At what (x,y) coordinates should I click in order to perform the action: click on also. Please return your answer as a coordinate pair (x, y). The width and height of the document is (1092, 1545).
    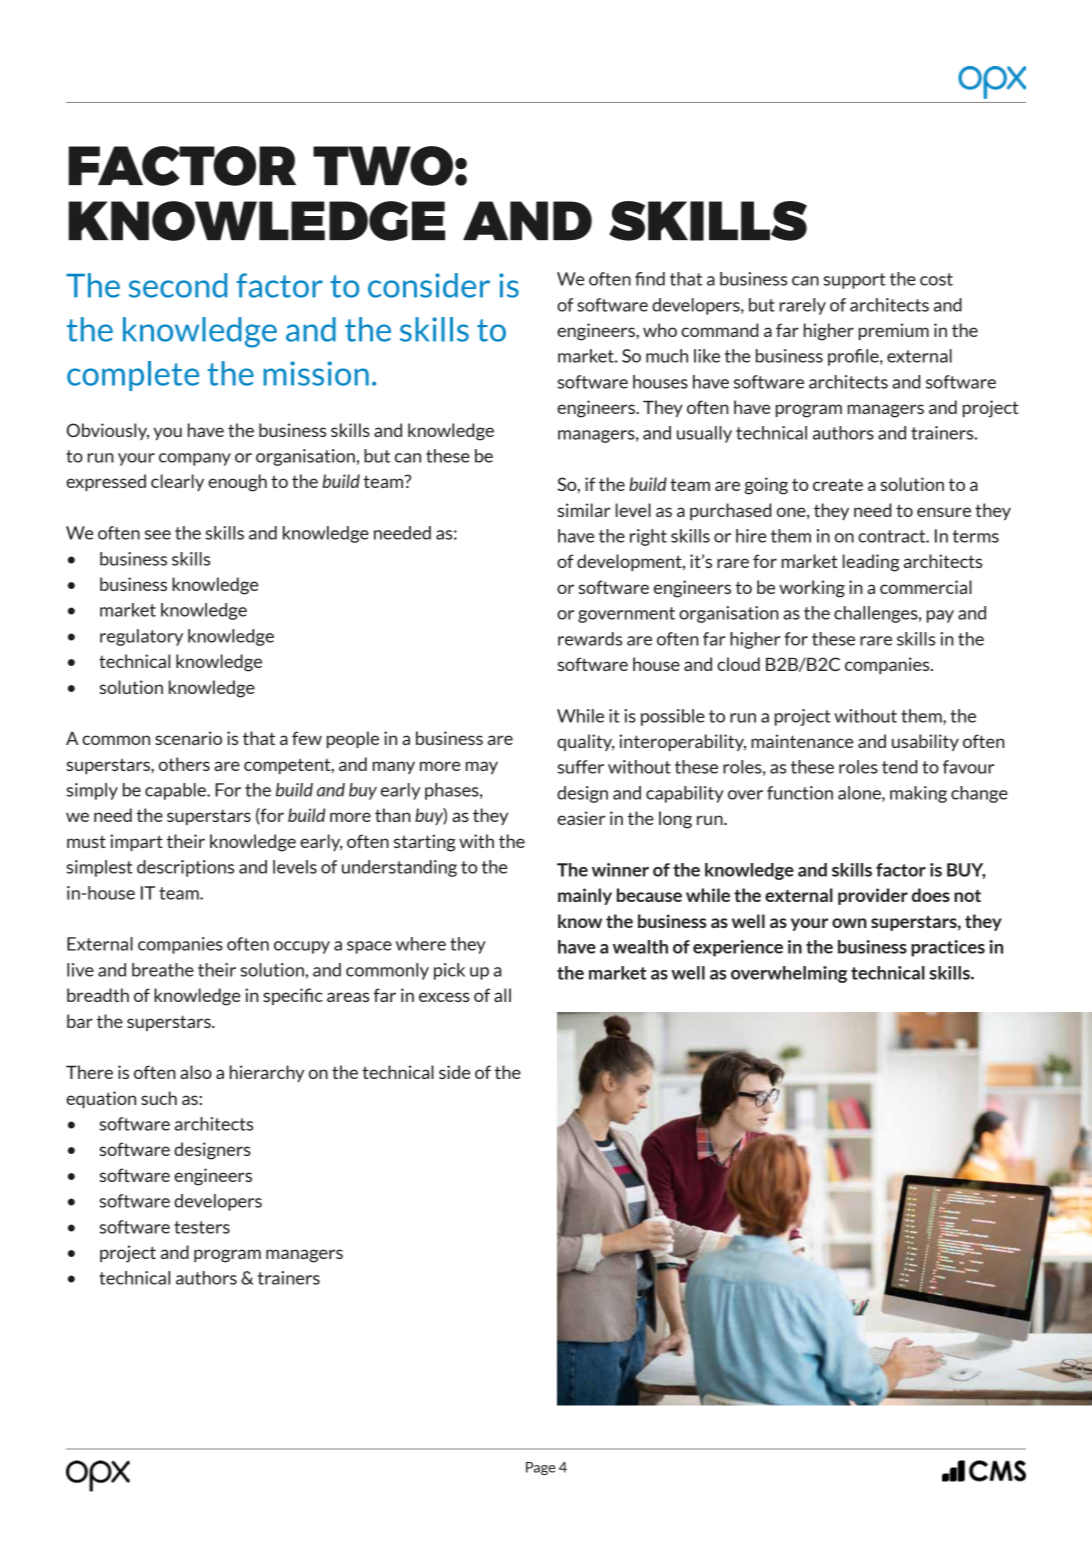
    Looking at the image, I should click on (196, 1072).
